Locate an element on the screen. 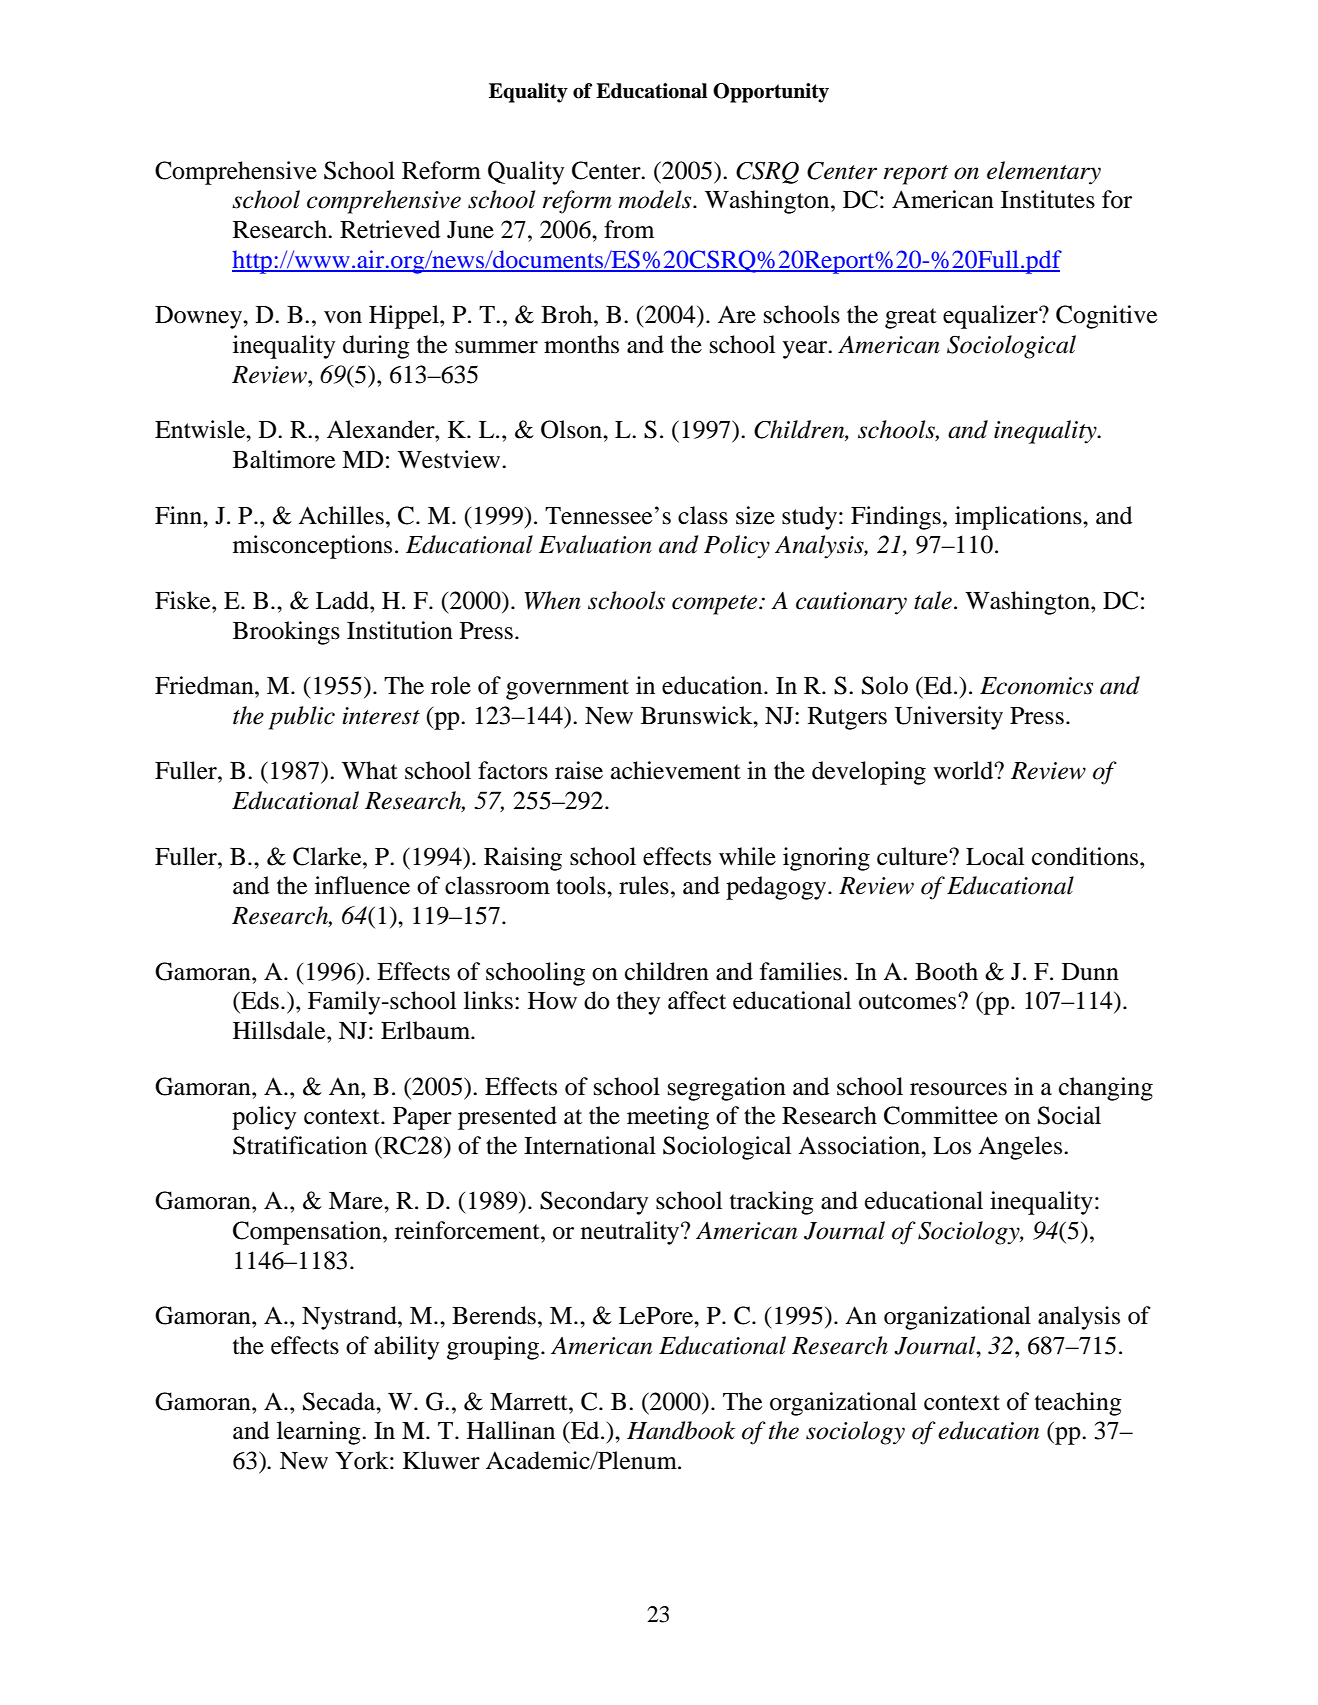 This screenshot has width=1318, height=1705. University is located at coordinates (949, 718).
